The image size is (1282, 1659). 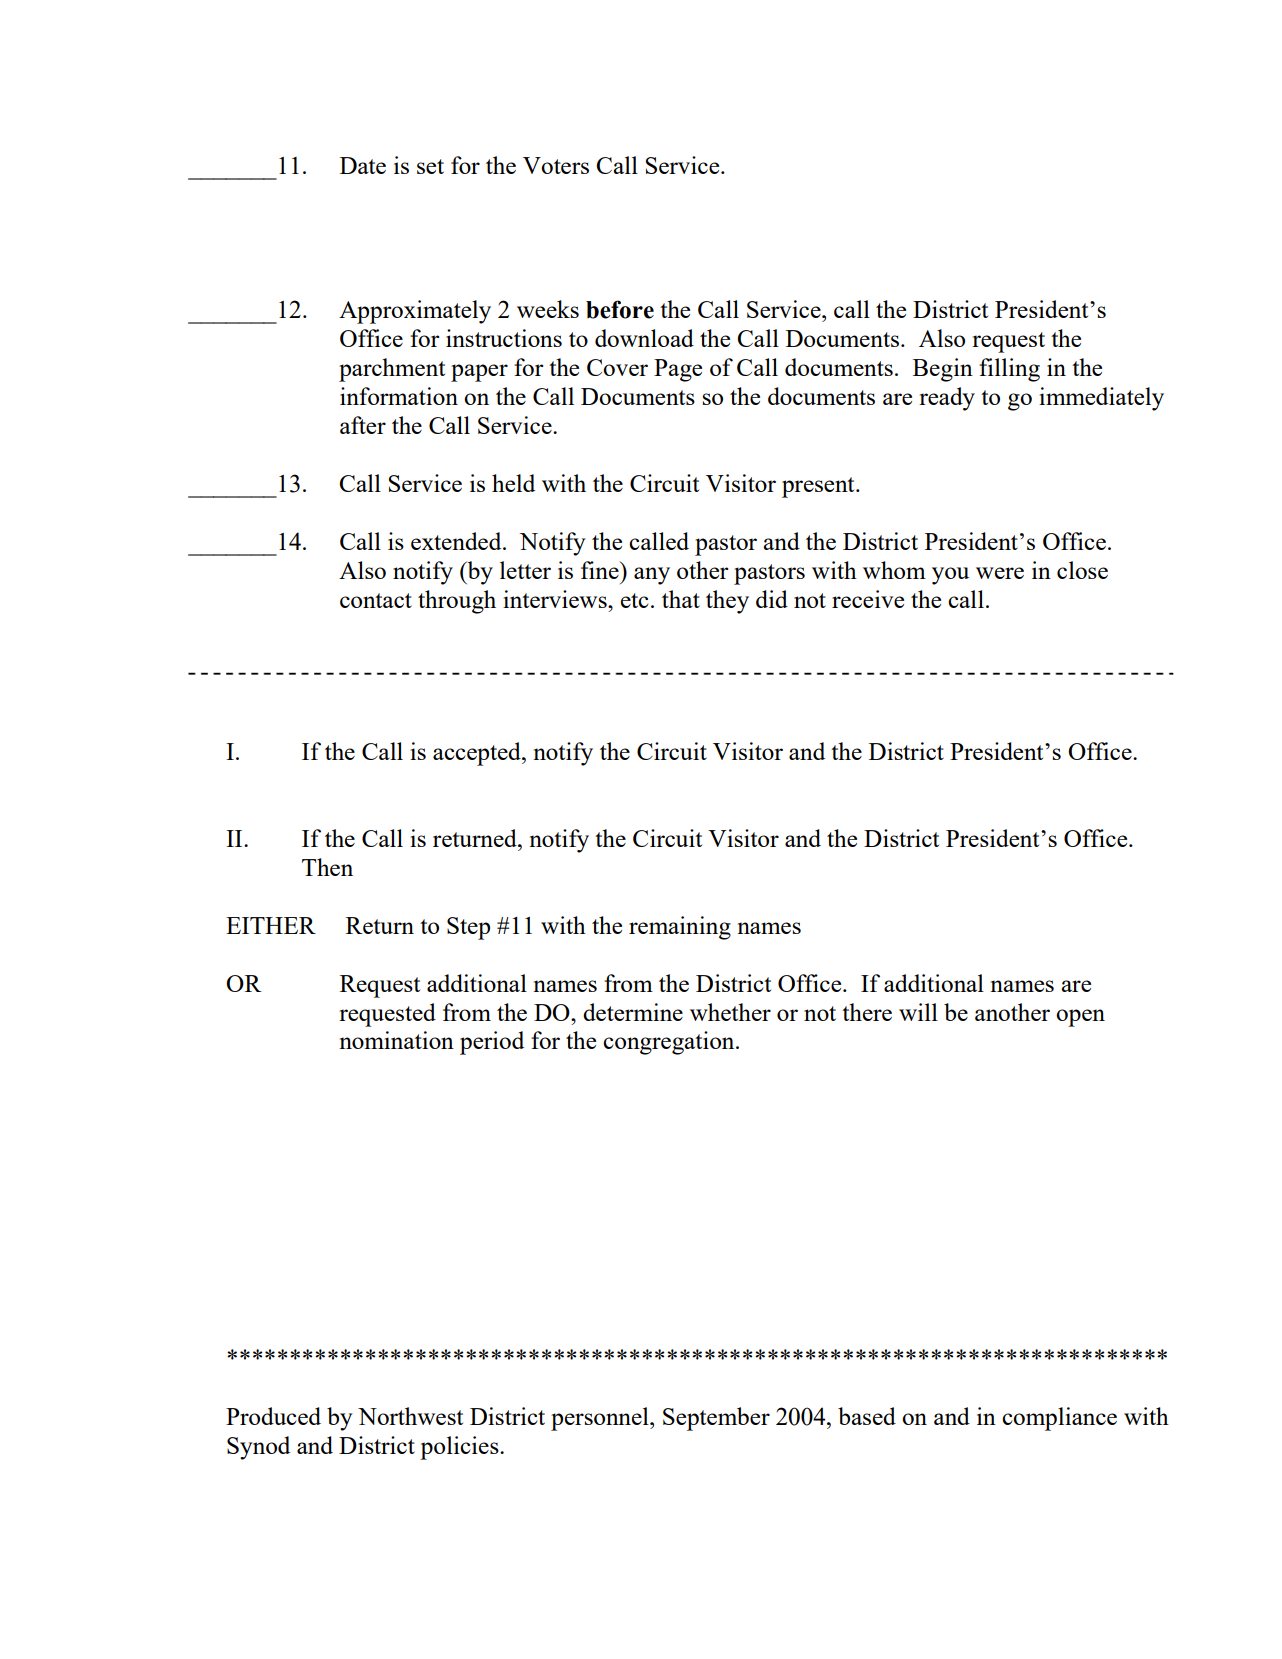 What do you see at coordinates (652, 576) in the screenshot?
I see `any` at bounding box center [652, 576].
